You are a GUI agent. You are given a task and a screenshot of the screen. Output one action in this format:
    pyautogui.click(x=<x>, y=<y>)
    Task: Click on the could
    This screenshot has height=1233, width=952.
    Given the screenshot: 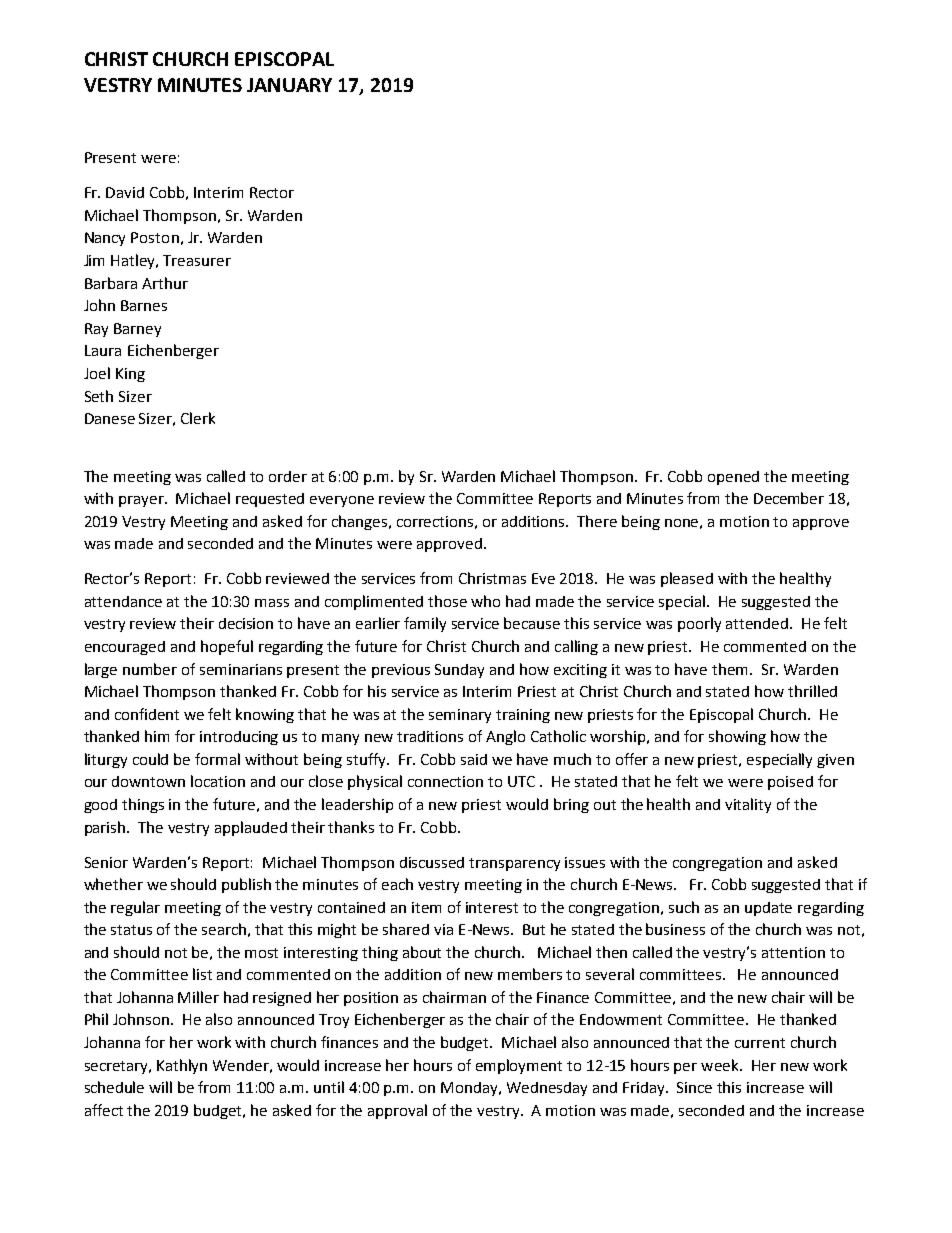 What is the action you would take?
    pyautogui.click(x=150, y=759)
